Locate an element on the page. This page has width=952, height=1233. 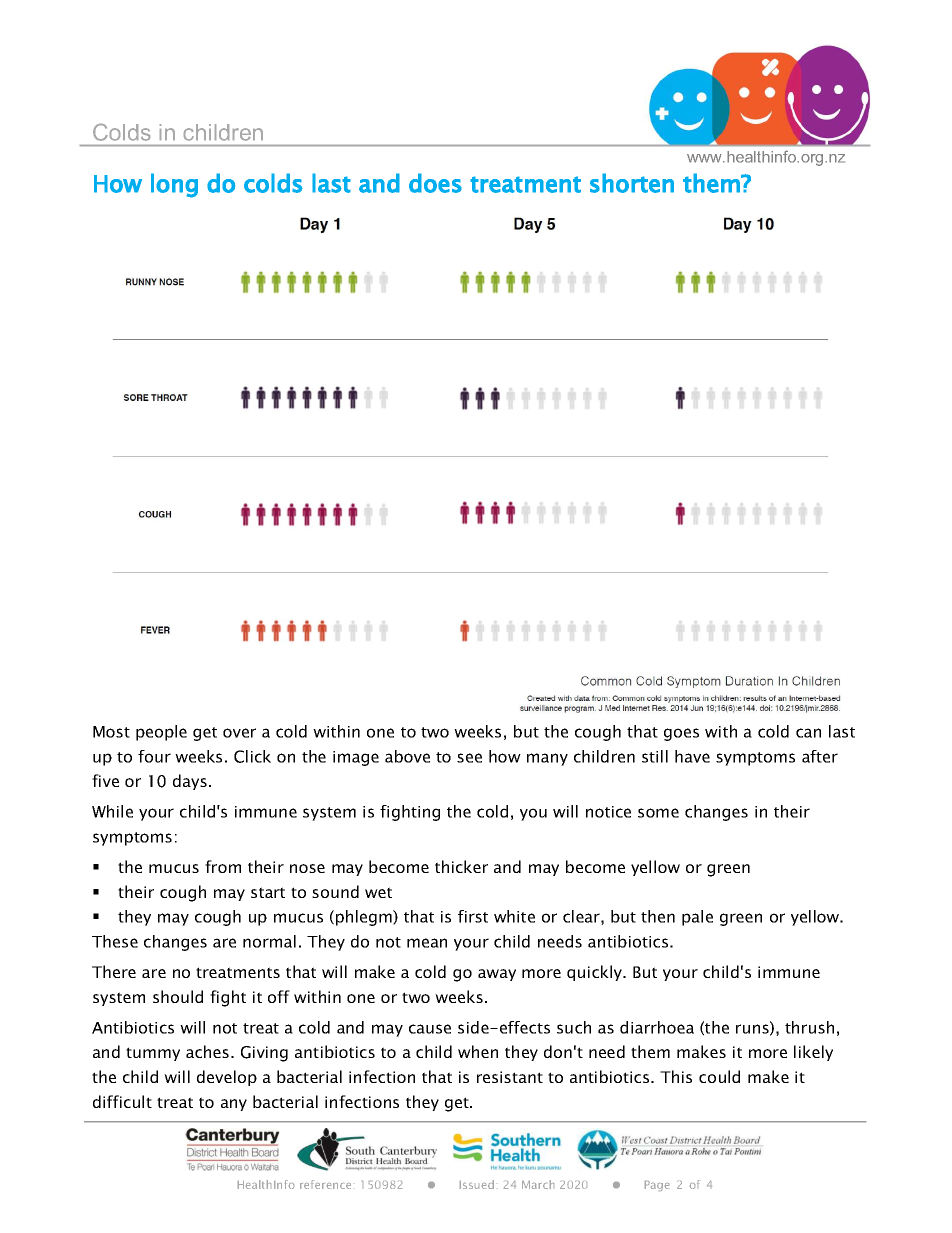
goes is located at coordinates (681, 734).
